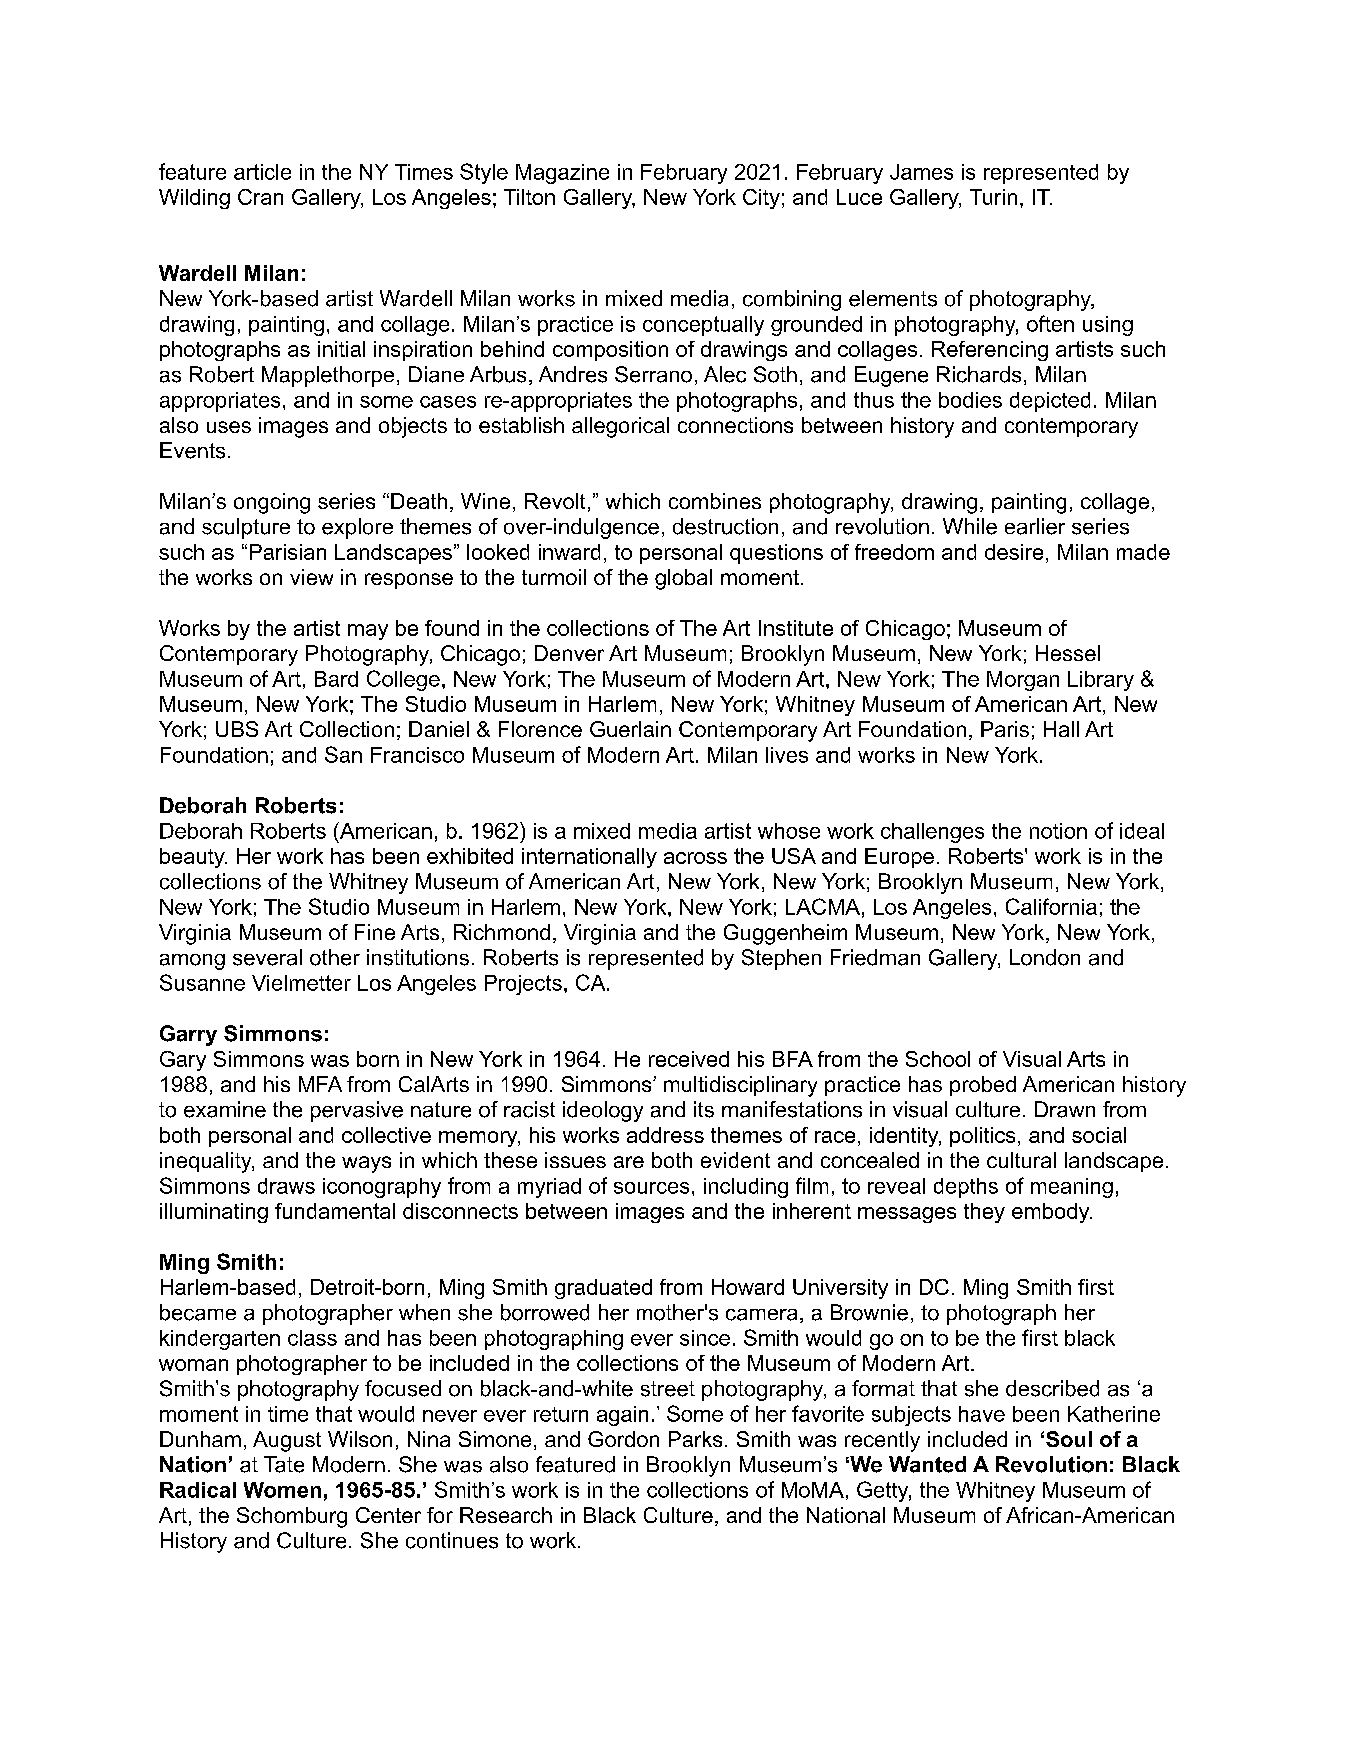 The height and width of the image is (1746, 1349). I want to click on Turin, so click(993, 197).
